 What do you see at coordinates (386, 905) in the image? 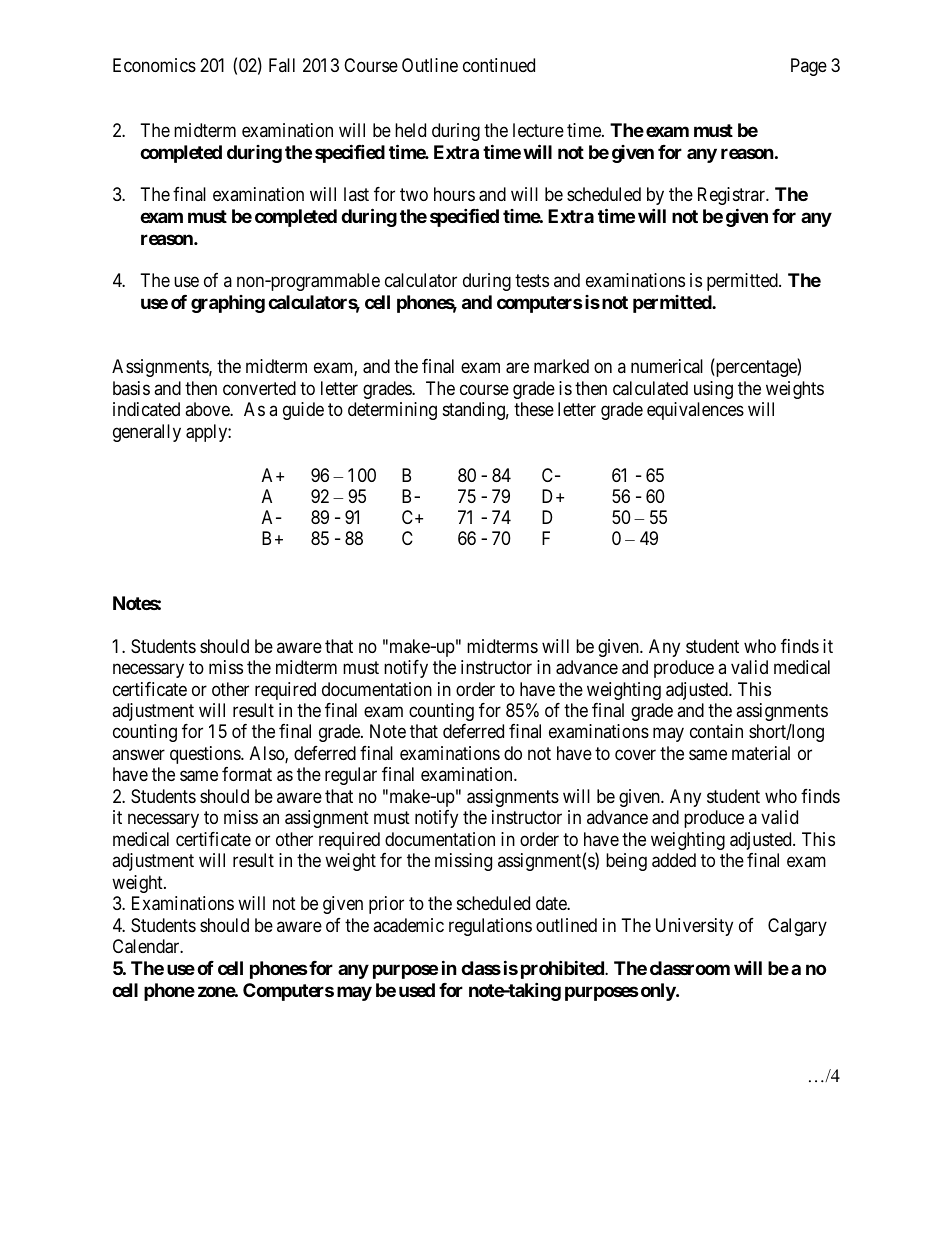
I see `prior` at bounding box center [386, 905].
